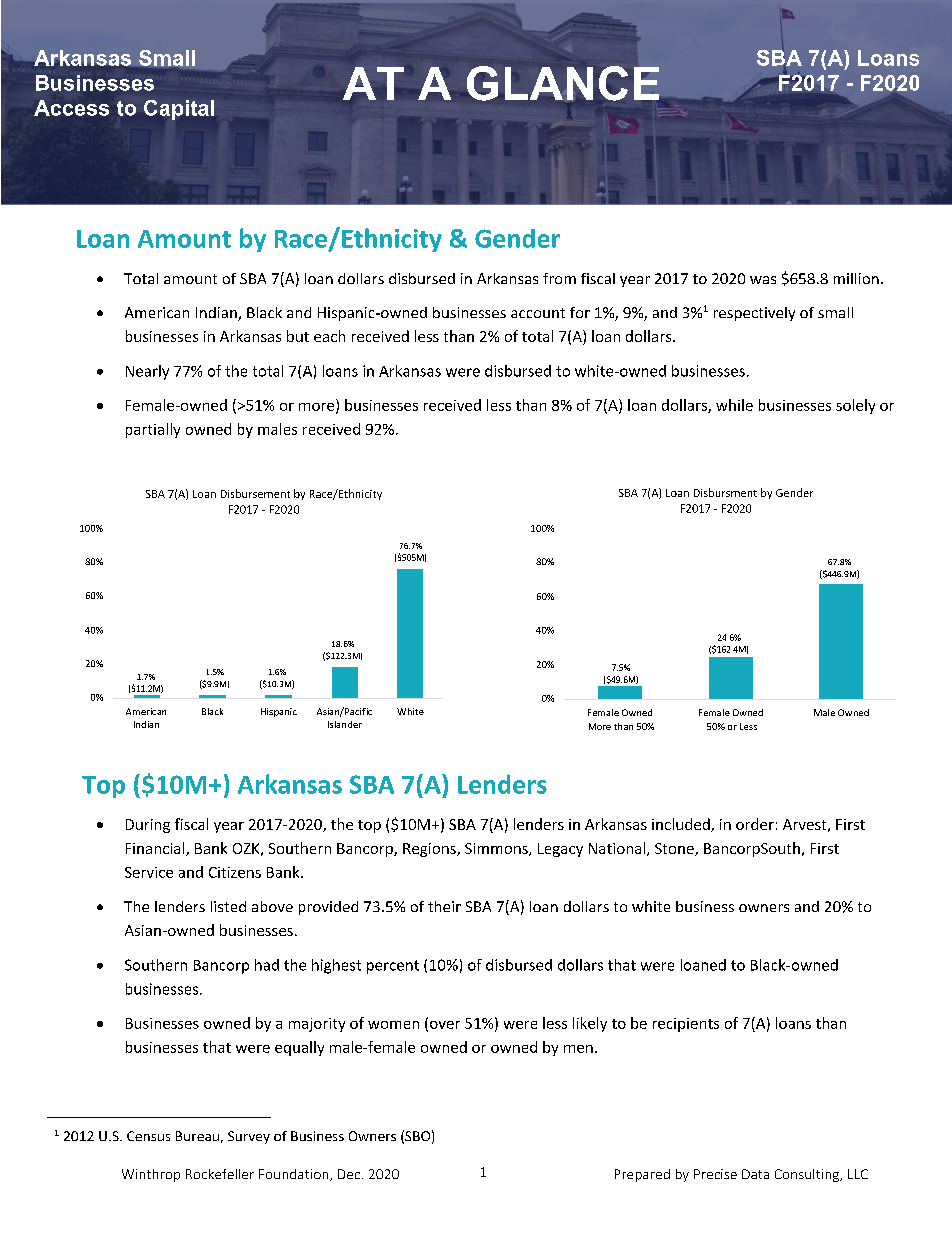 The height and width of the page is (1233, 952). Describe the element at coordinates (675, 849) in the page. I see `Stone` at that location.
